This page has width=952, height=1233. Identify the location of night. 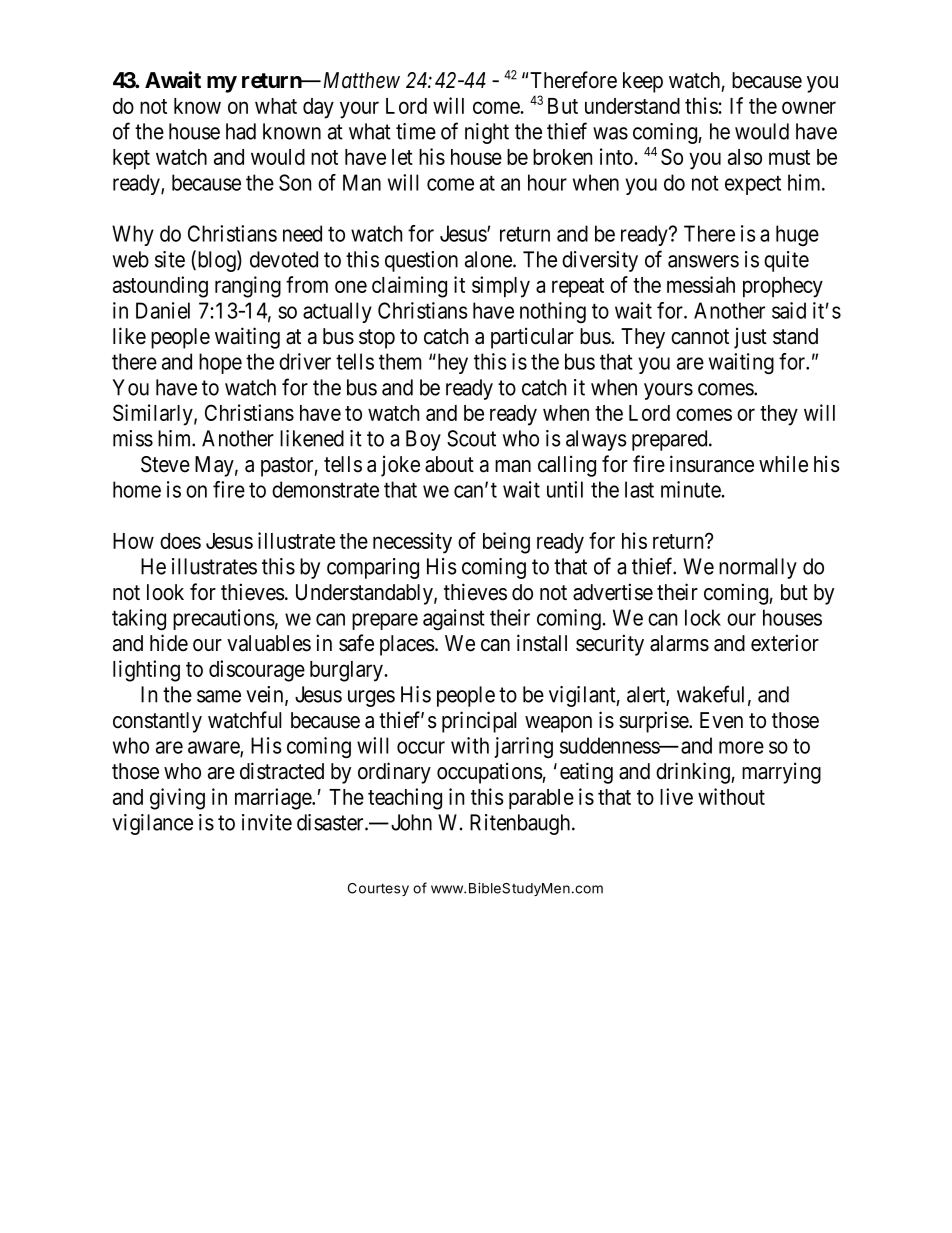
(487, 133).
